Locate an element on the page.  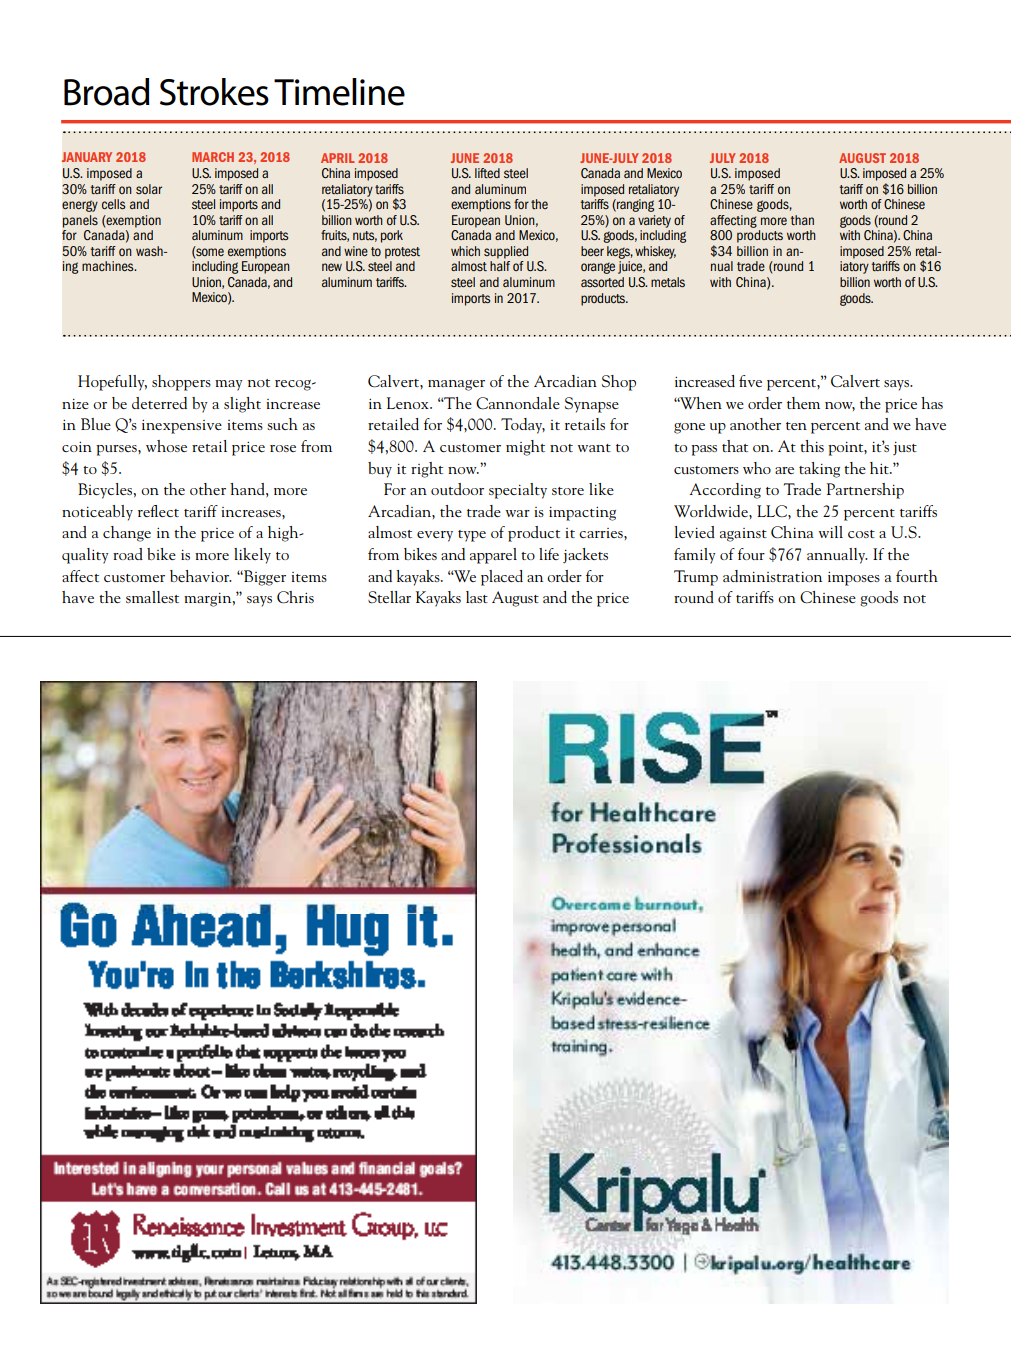
manager is located at coordinates (456, 385).
